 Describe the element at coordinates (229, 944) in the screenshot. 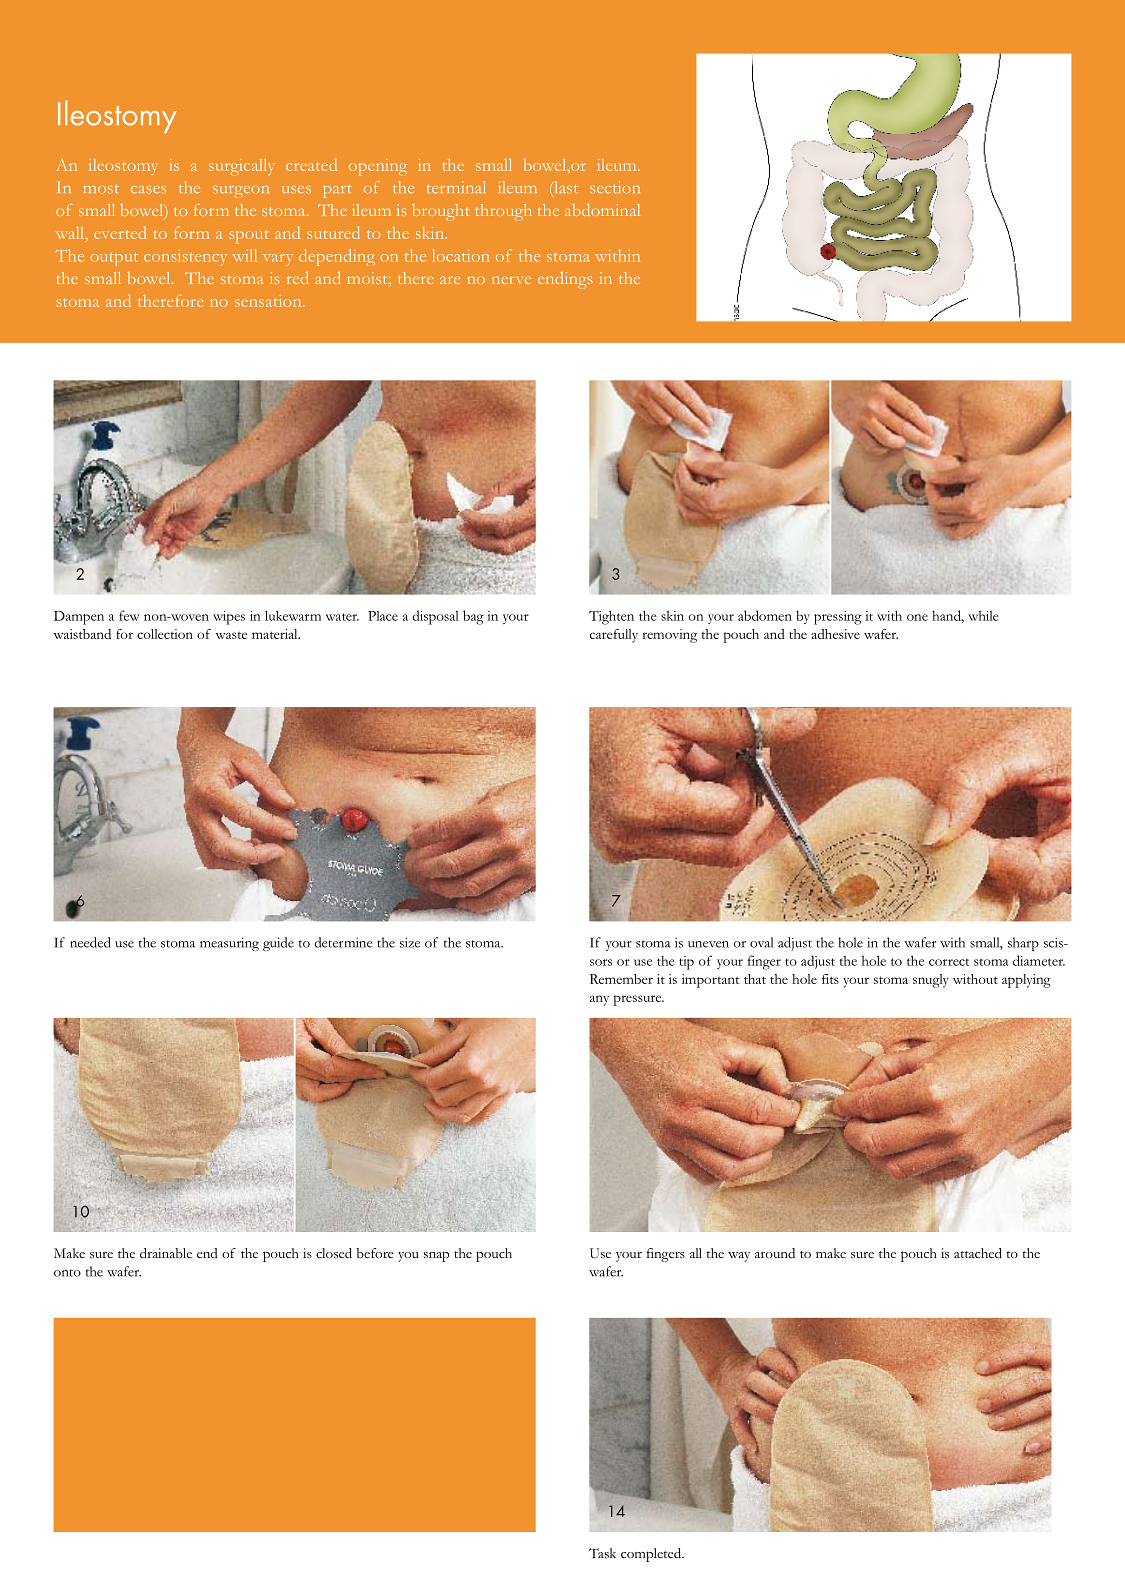

I see `measuring` at that location.
